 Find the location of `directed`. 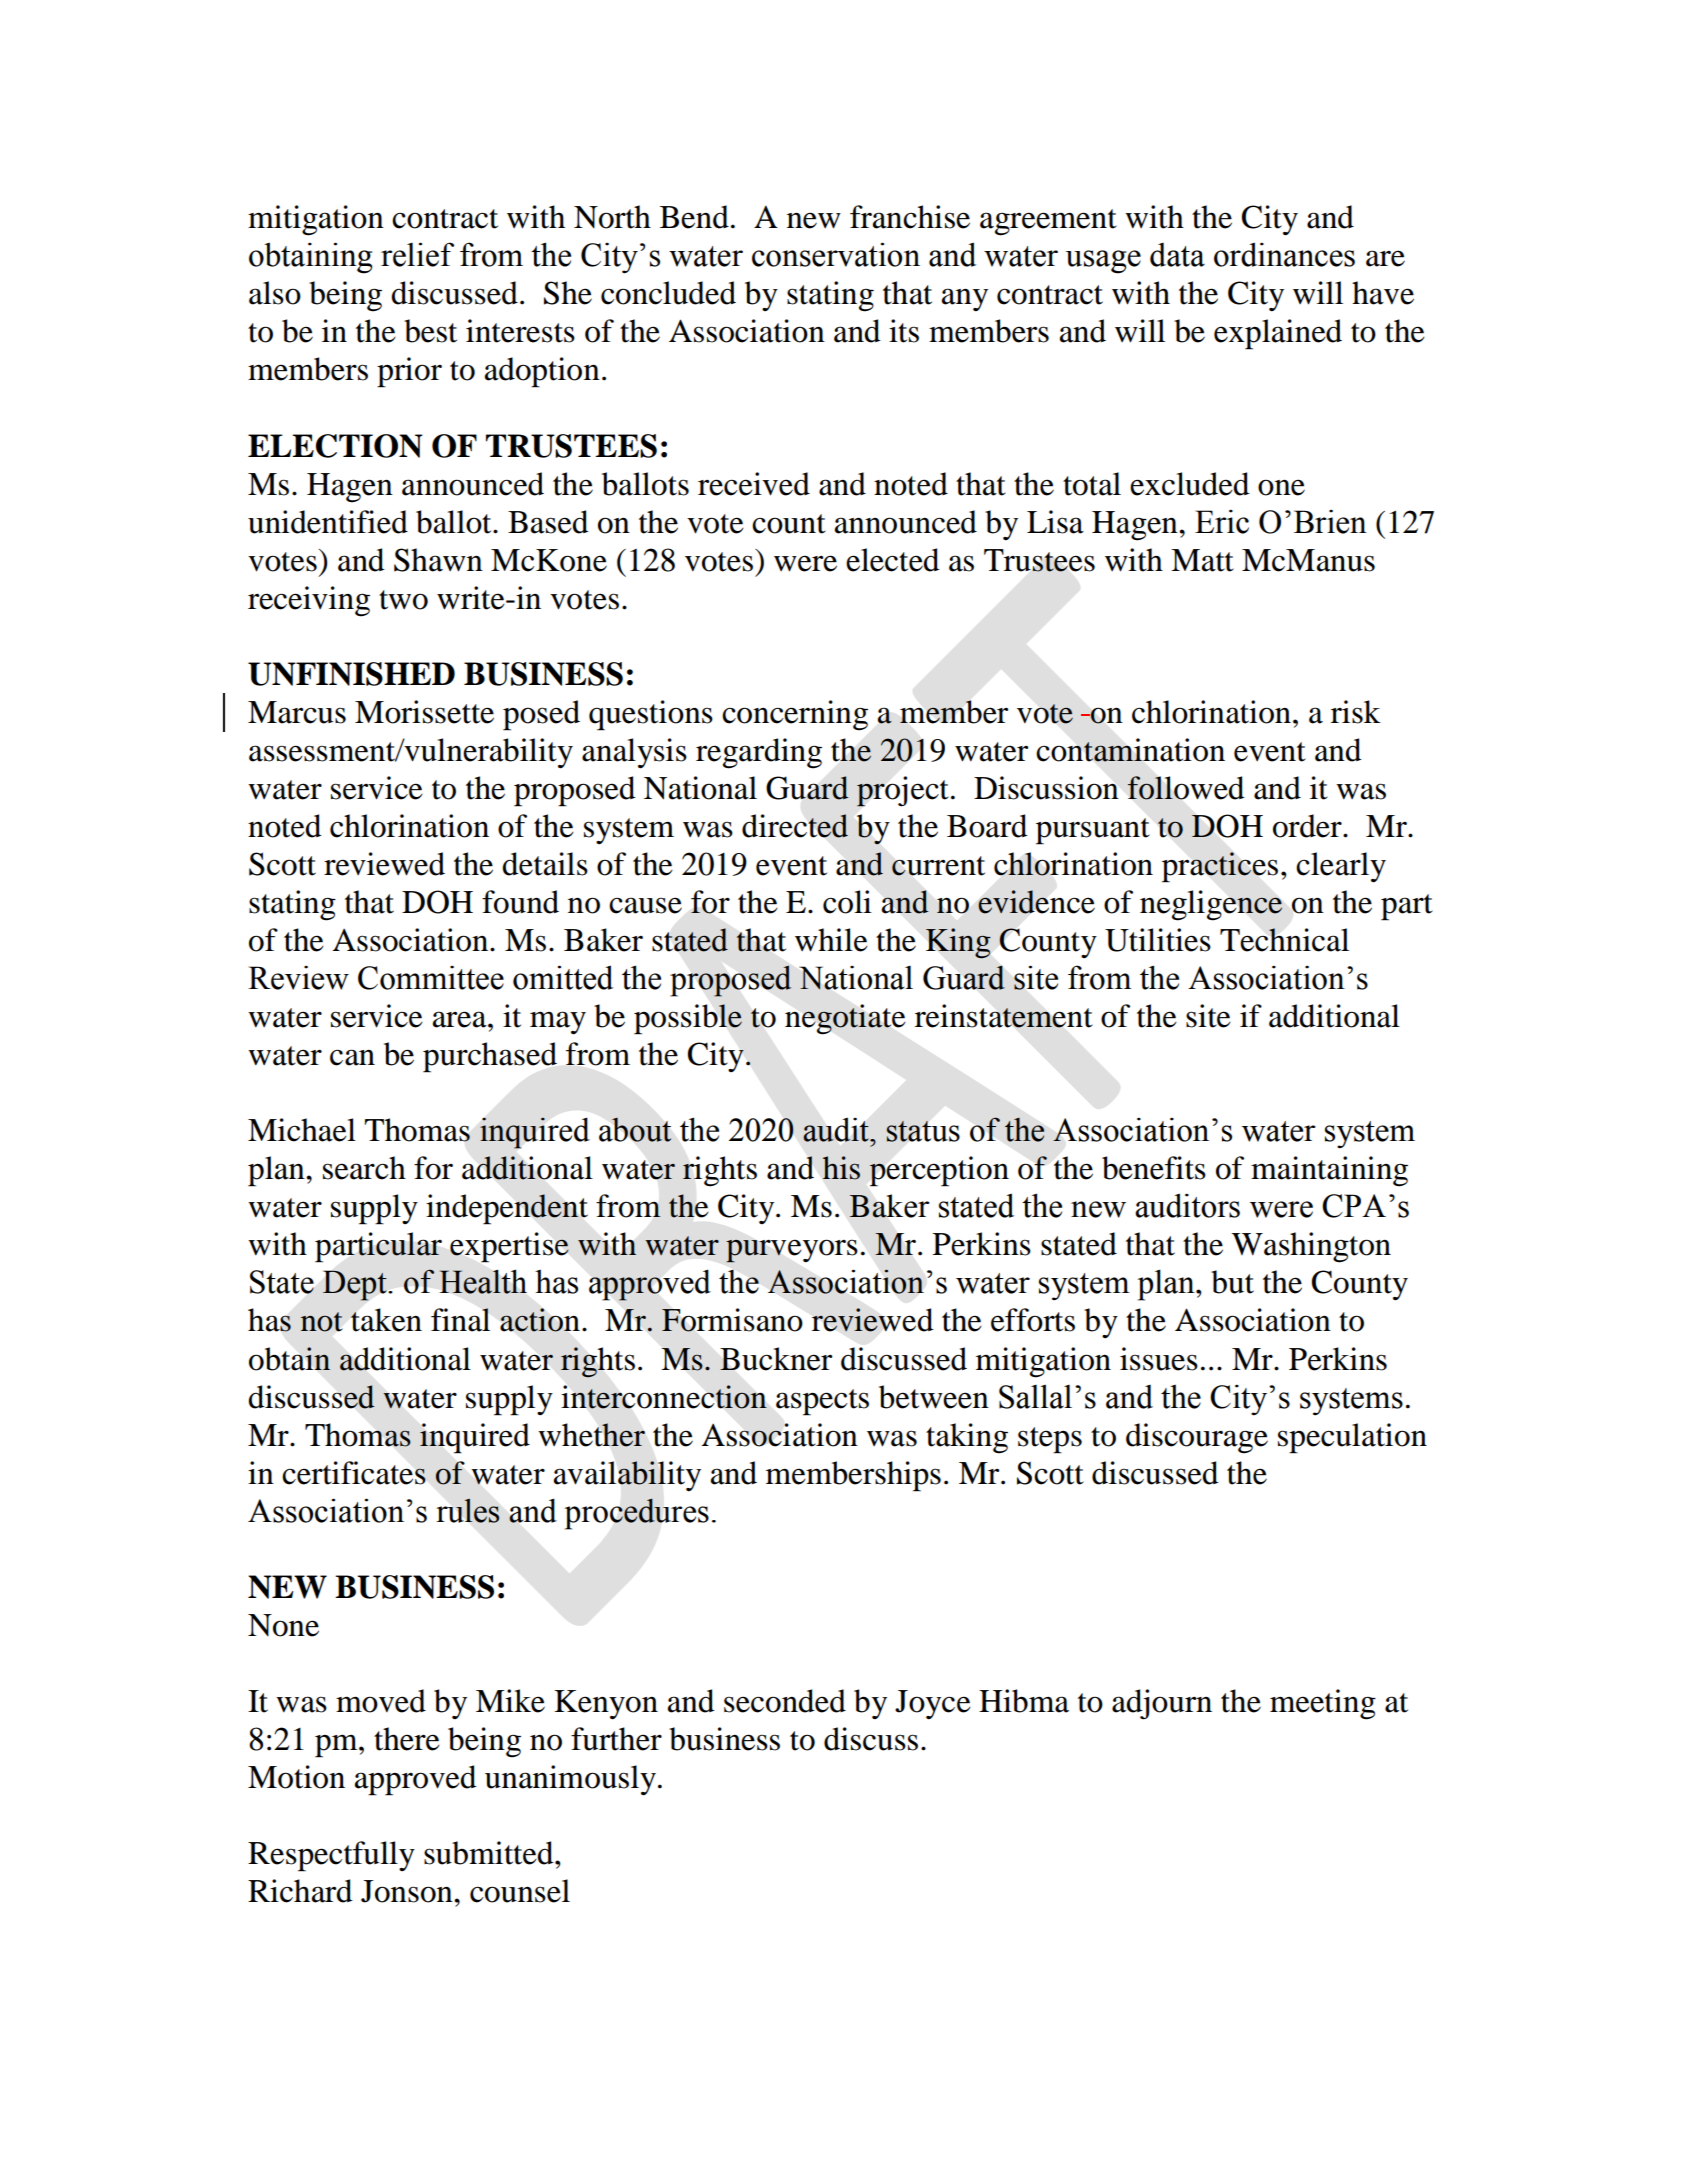

directed is located at coordinates (795, 826).
